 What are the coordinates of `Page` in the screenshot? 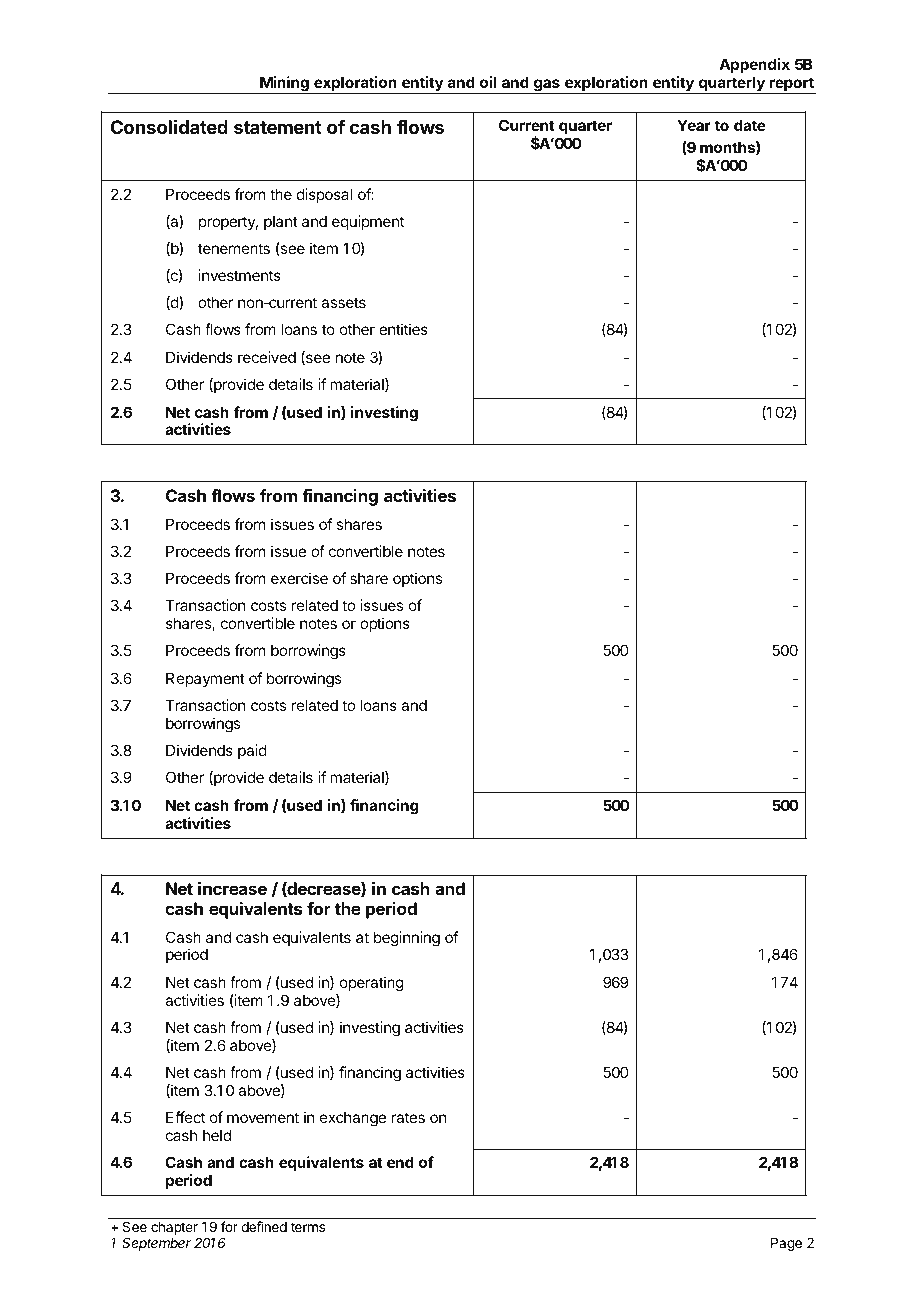 It's located at (786, 1244).
